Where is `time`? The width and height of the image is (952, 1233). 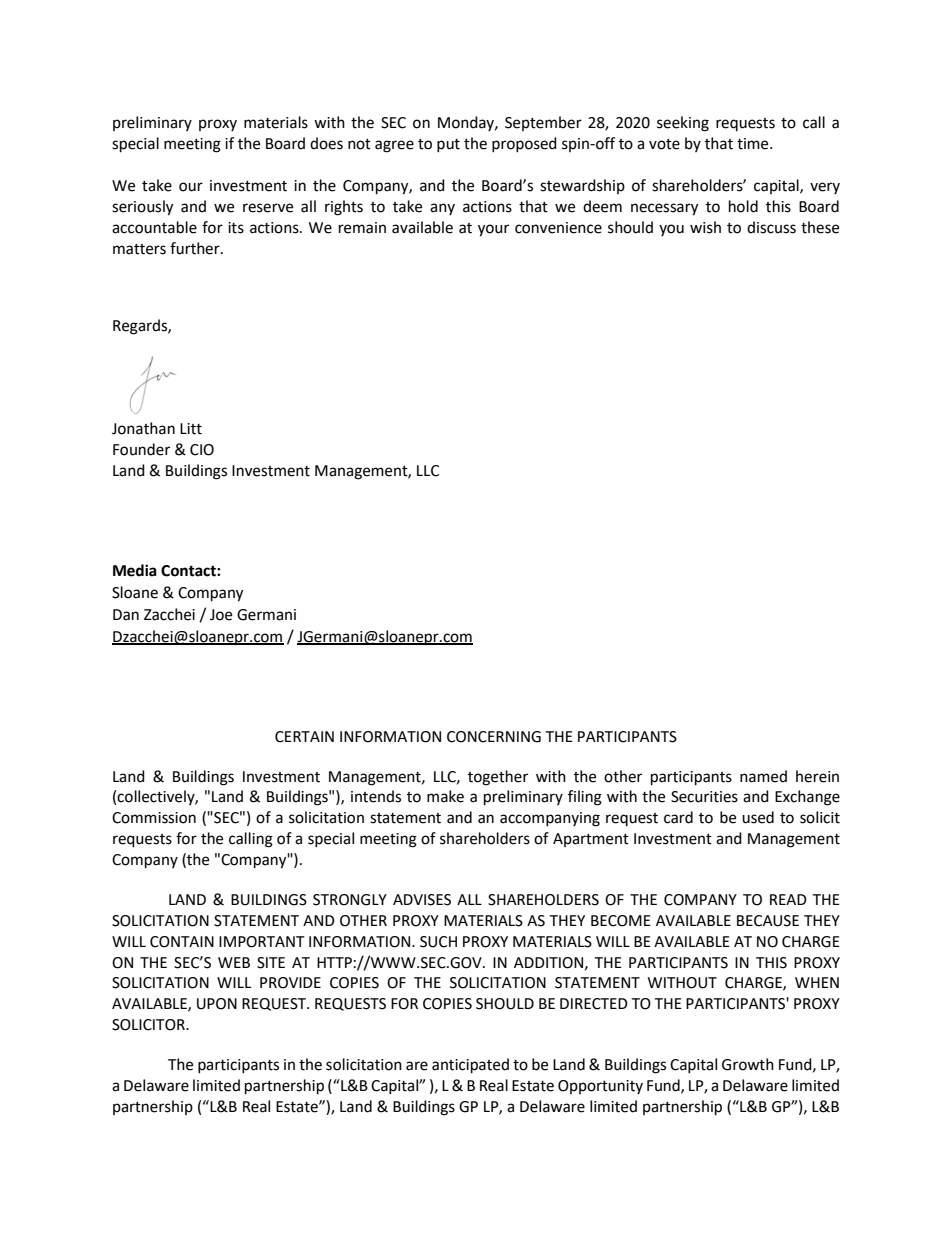
time is located at coordinates (754, 144).
